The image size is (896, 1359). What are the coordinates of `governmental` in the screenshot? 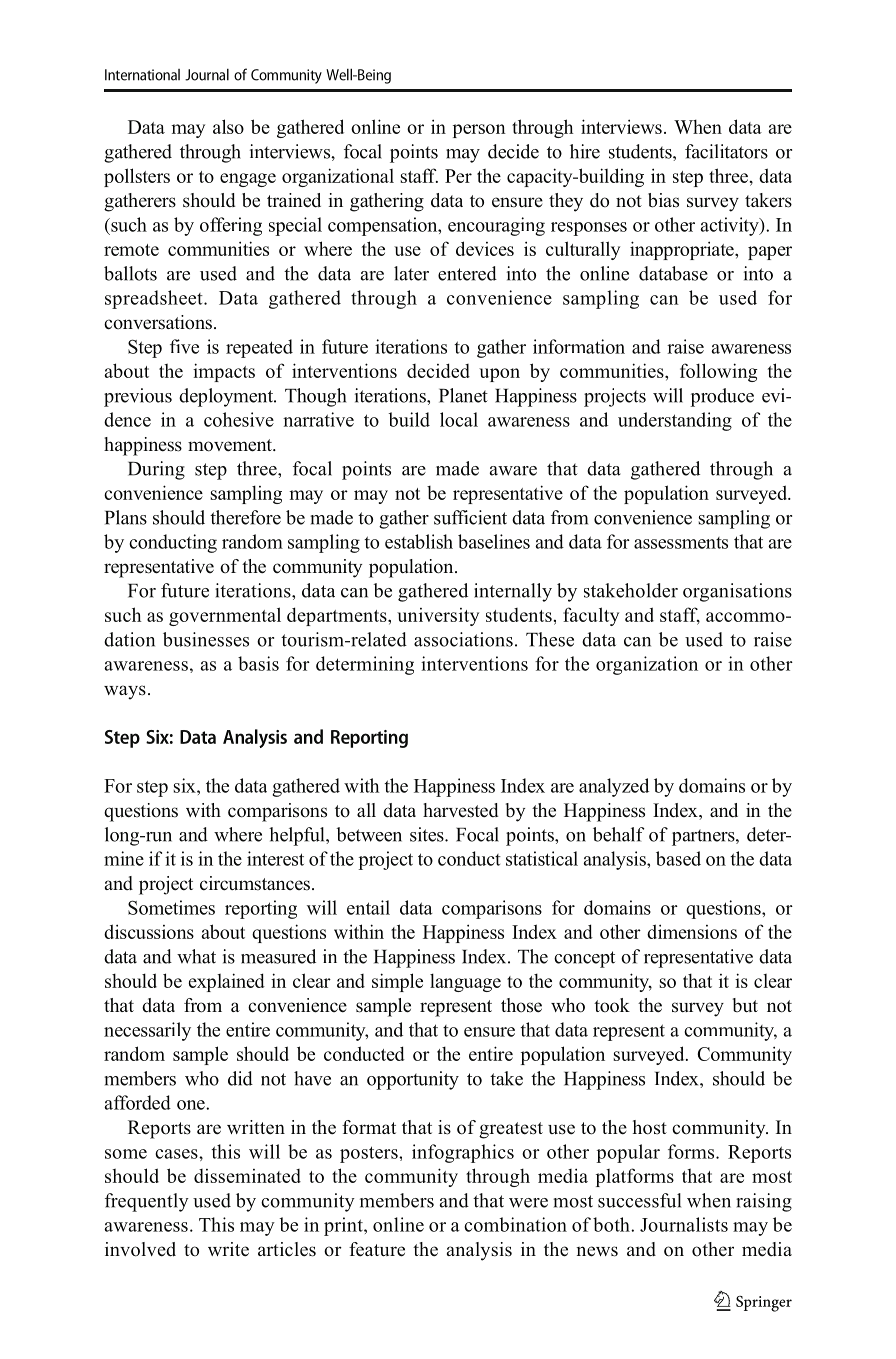 It's located at (225, 616).
